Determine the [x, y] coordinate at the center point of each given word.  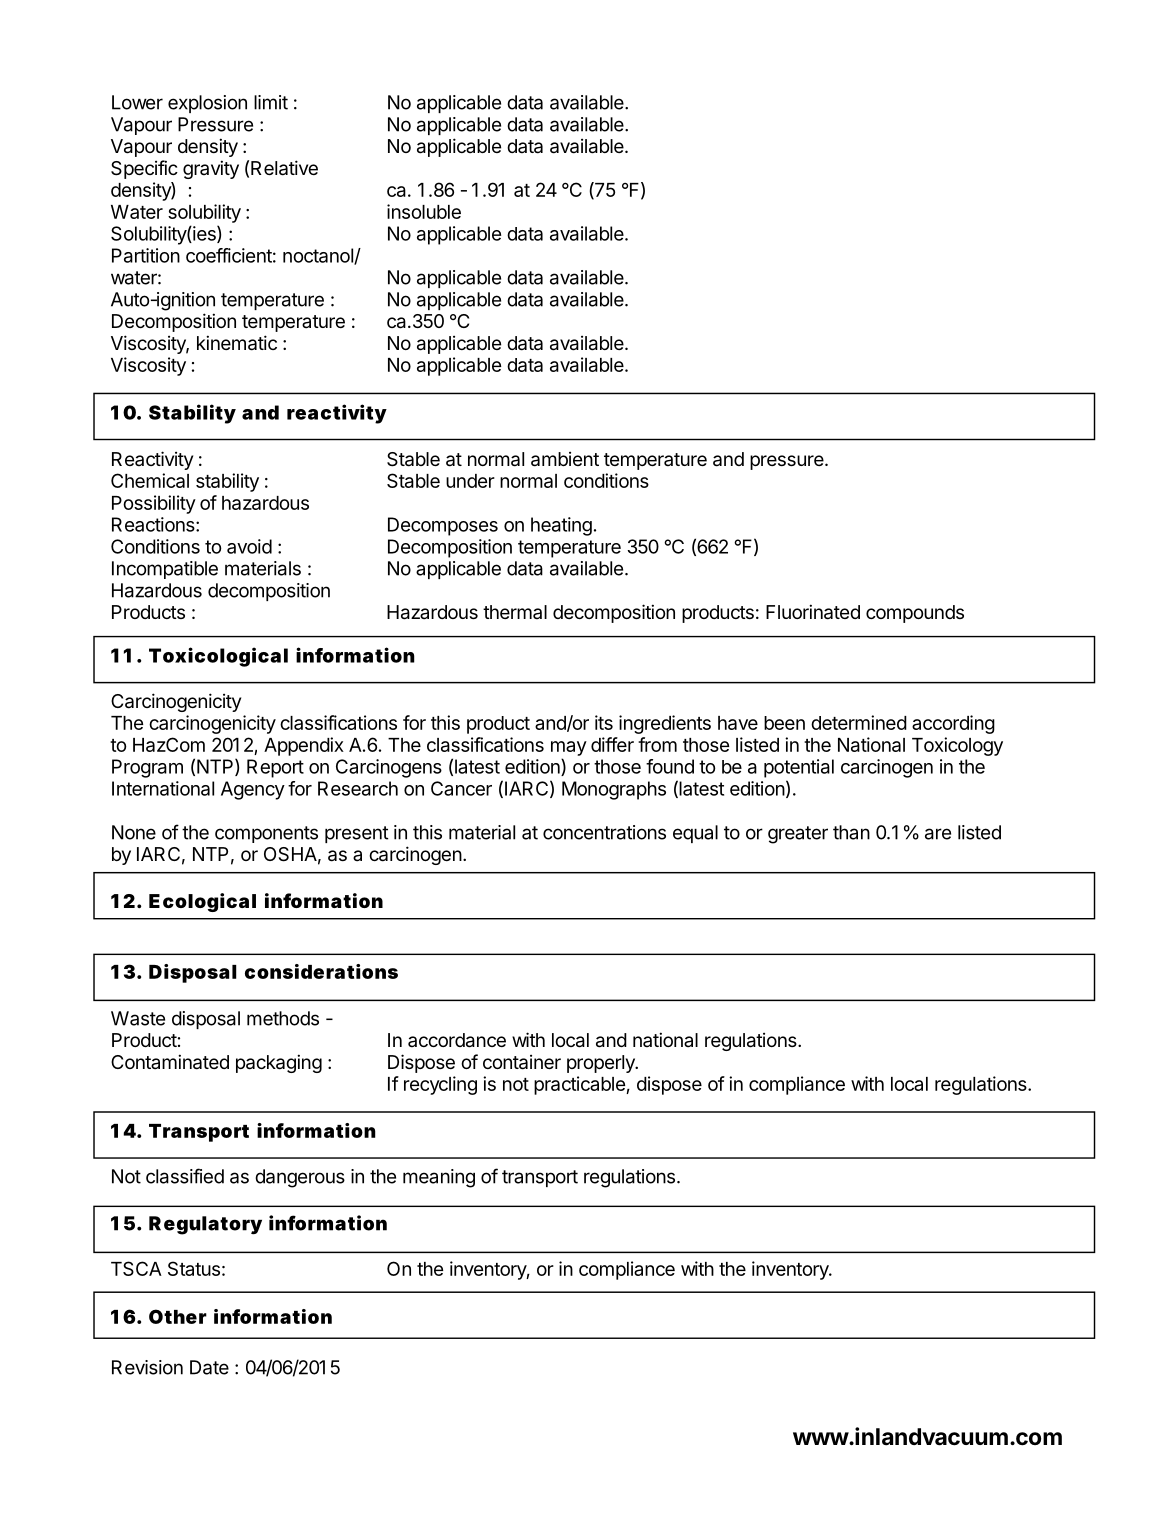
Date [209, 1367]
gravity [211, 169]
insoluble [424, 211]
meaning [439, 1178]
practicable [580, 1085]
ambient [565, 459]
